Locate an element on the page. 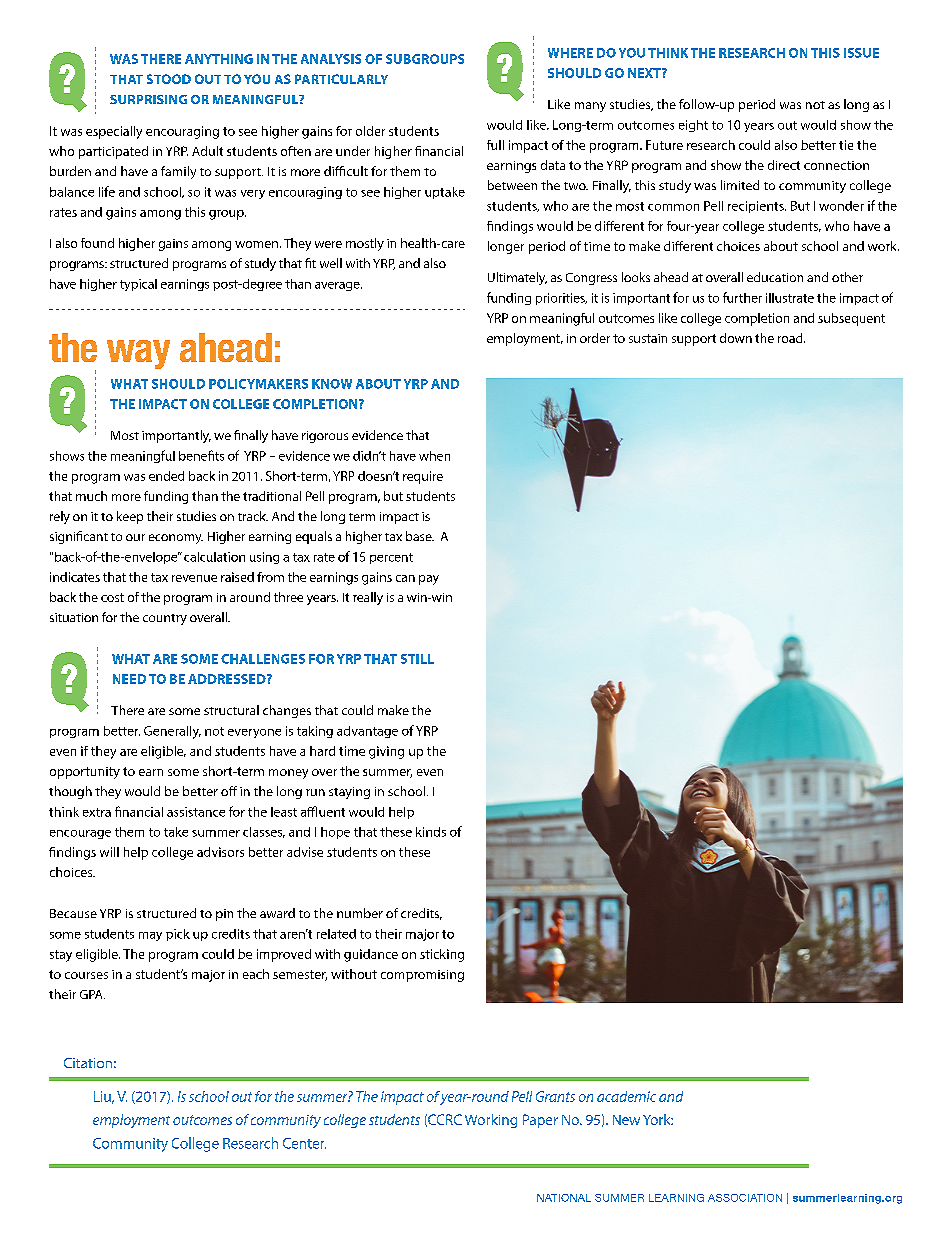  giving is located at coordinates (386, 752).
